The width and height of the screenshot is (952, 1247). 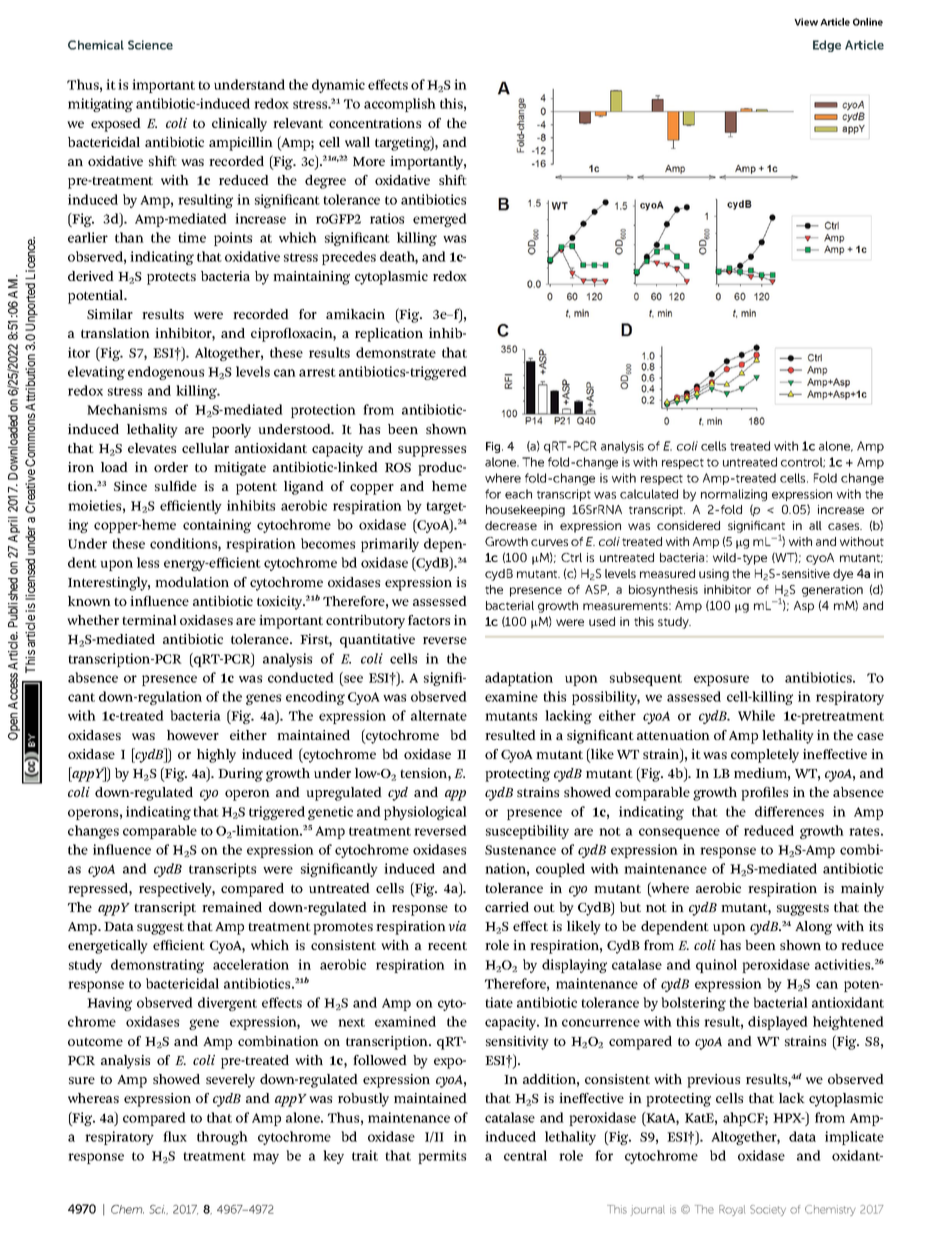 What do you see at coordinates (442, 1157) in the screenshot?
I see `permits` at bounding box center [442, 1157].
